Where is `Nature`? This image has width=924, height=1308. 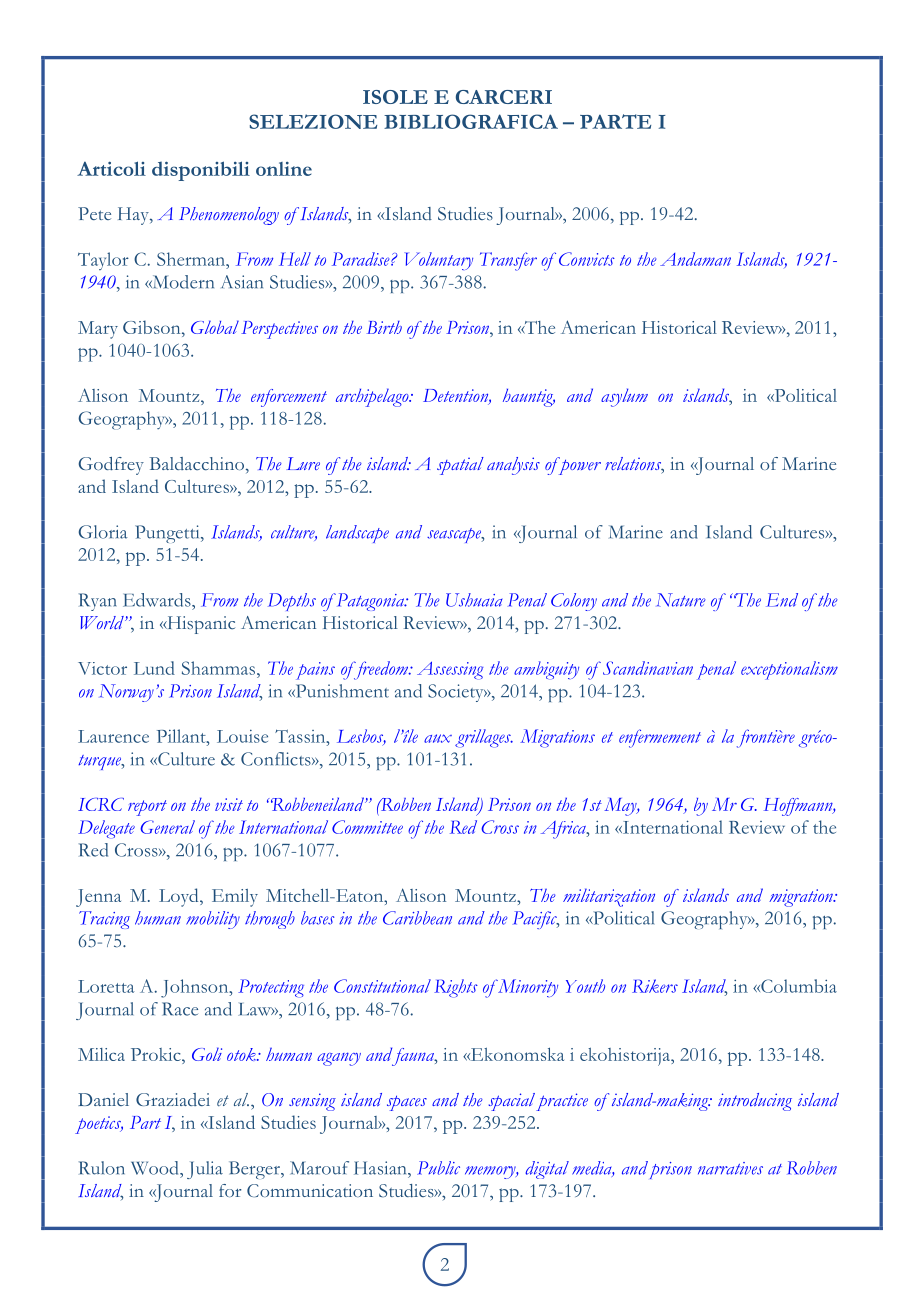
Nature is located at coordinates (681, 600).
